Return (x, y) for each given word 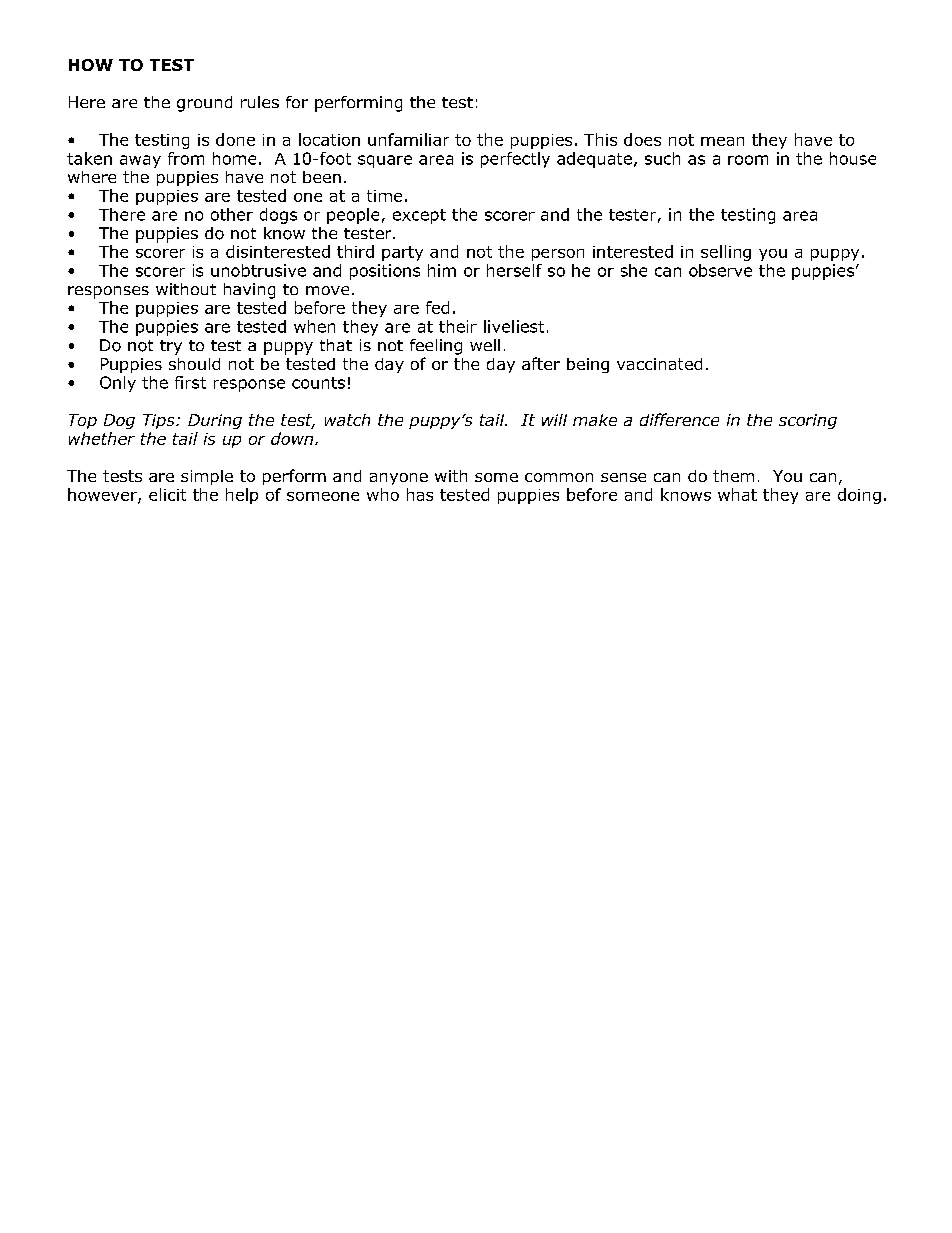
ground (204, 104)
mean (722, 141)
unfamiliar (408, 139)
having (249, 291)
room (748, 160)
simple (207, 477)
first (190, 382)
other (232, 214)
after (541, 363)
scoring (808, 421)
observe (720, 270)
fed (437, 307)
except (419, 216)
